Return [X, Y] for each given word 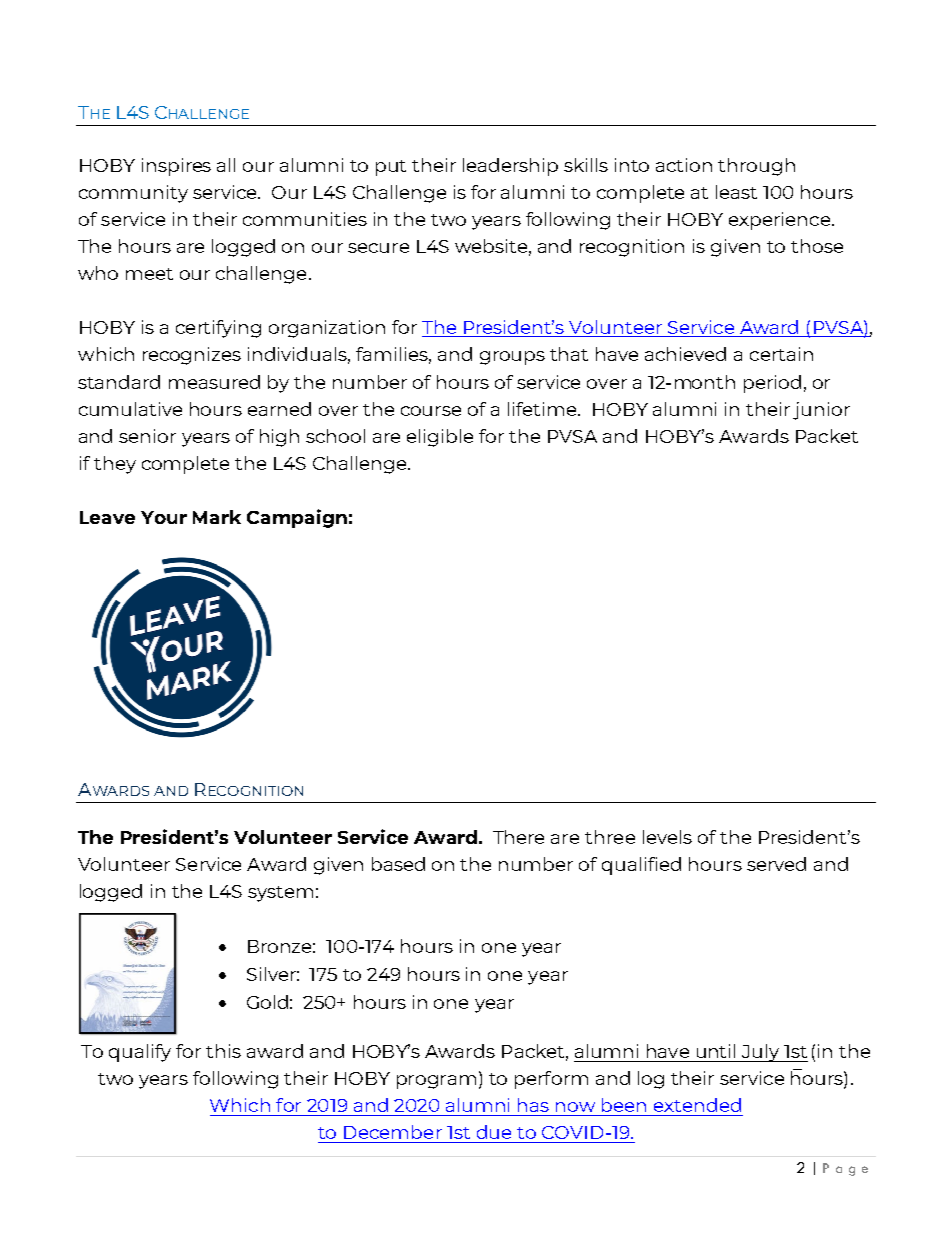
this [223, 1051]
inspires [176, 167]
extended [697, 1105]
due [494, 1132]
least [736, 192]
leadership [510, 167]
